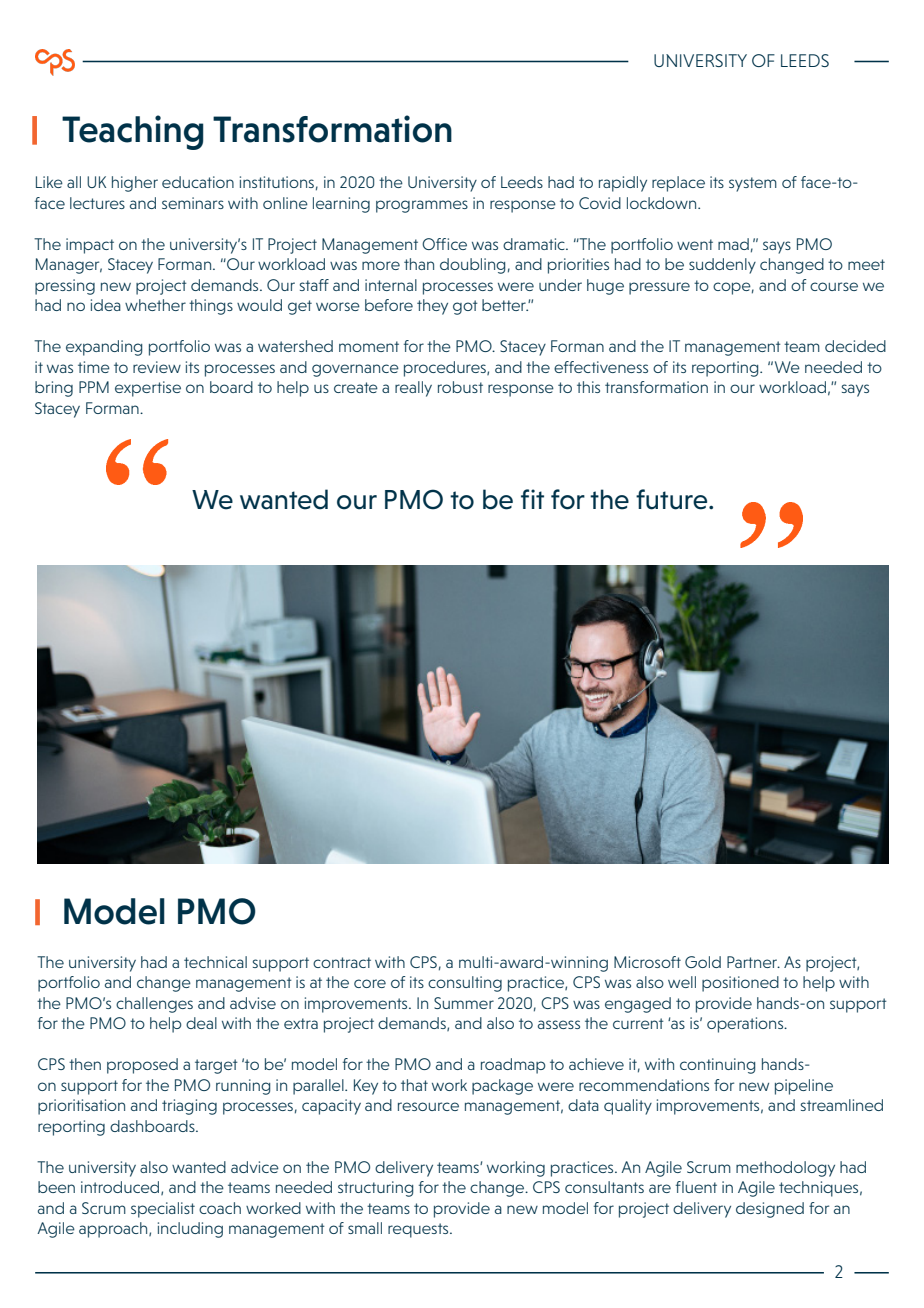  I want to click on technical, so click(215, 962).
